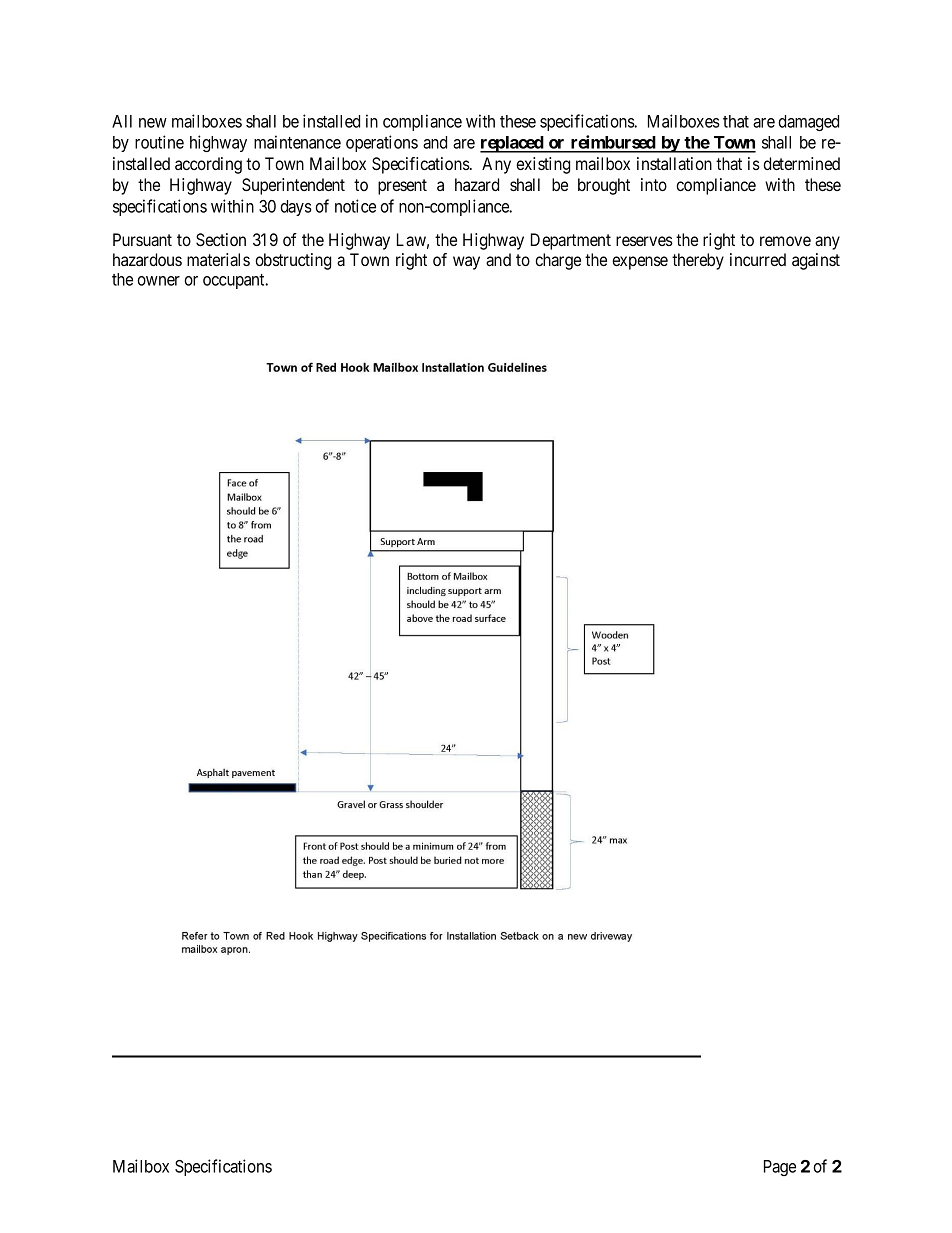 The width and height of the document is (952, 1233). I want to click on charge, so click(558, 261).
